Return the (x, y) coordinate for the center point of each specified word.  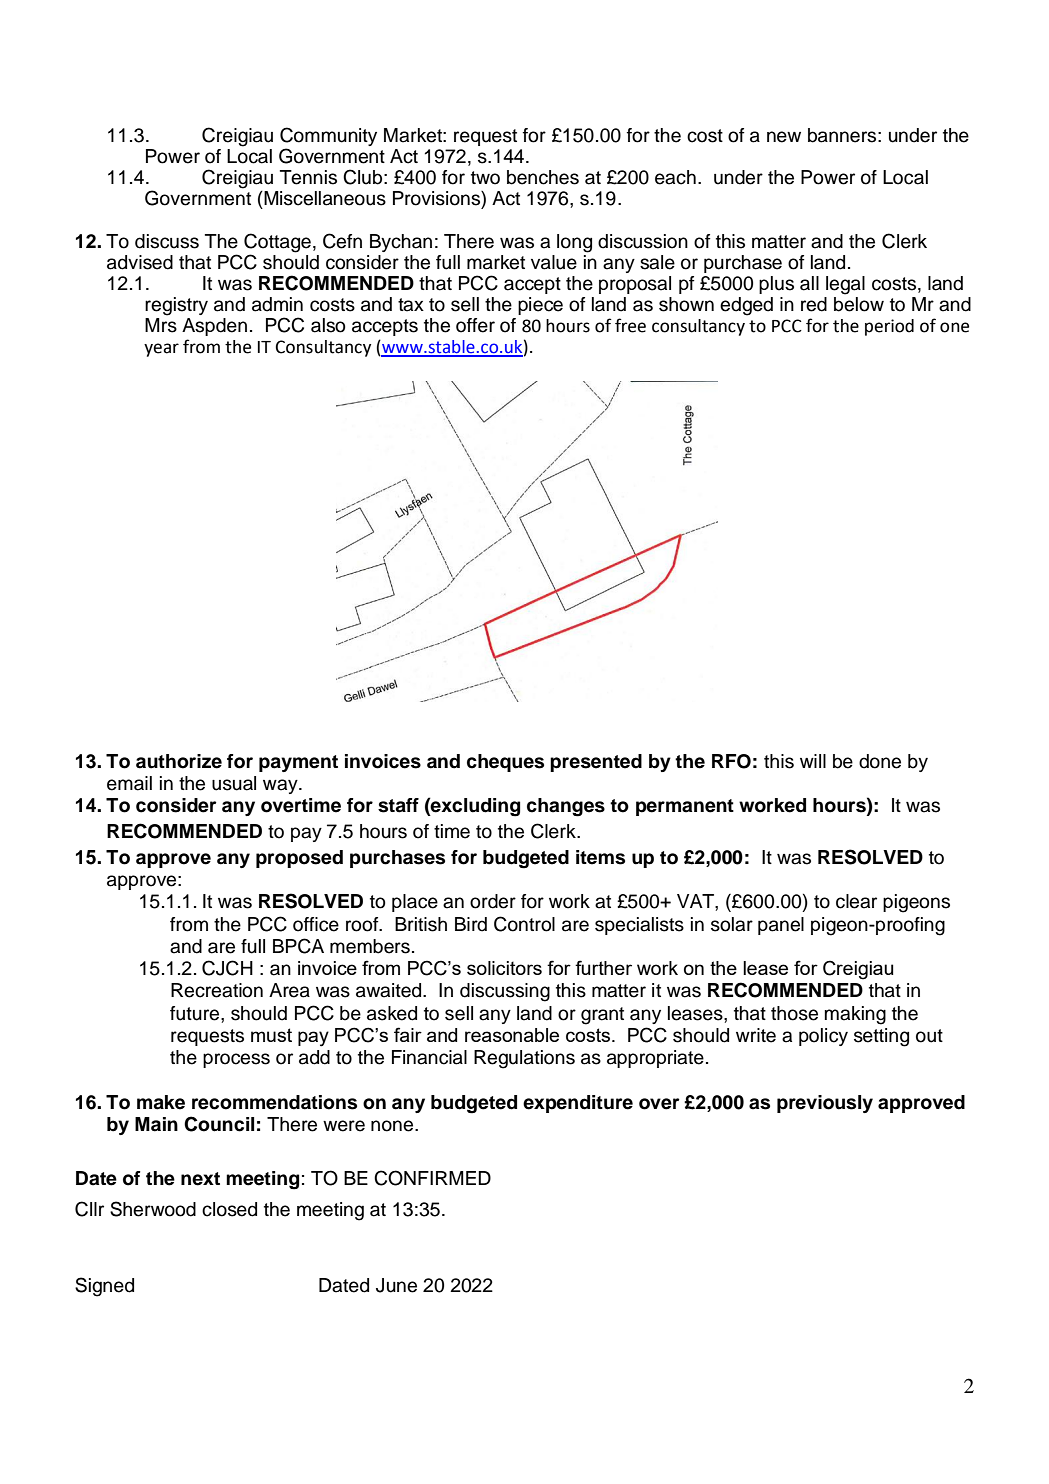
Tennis (308, 177)
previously (825, 1104)
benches (543, 177)
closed (229, 1209)
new (784, 137)
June (396, 1285)
